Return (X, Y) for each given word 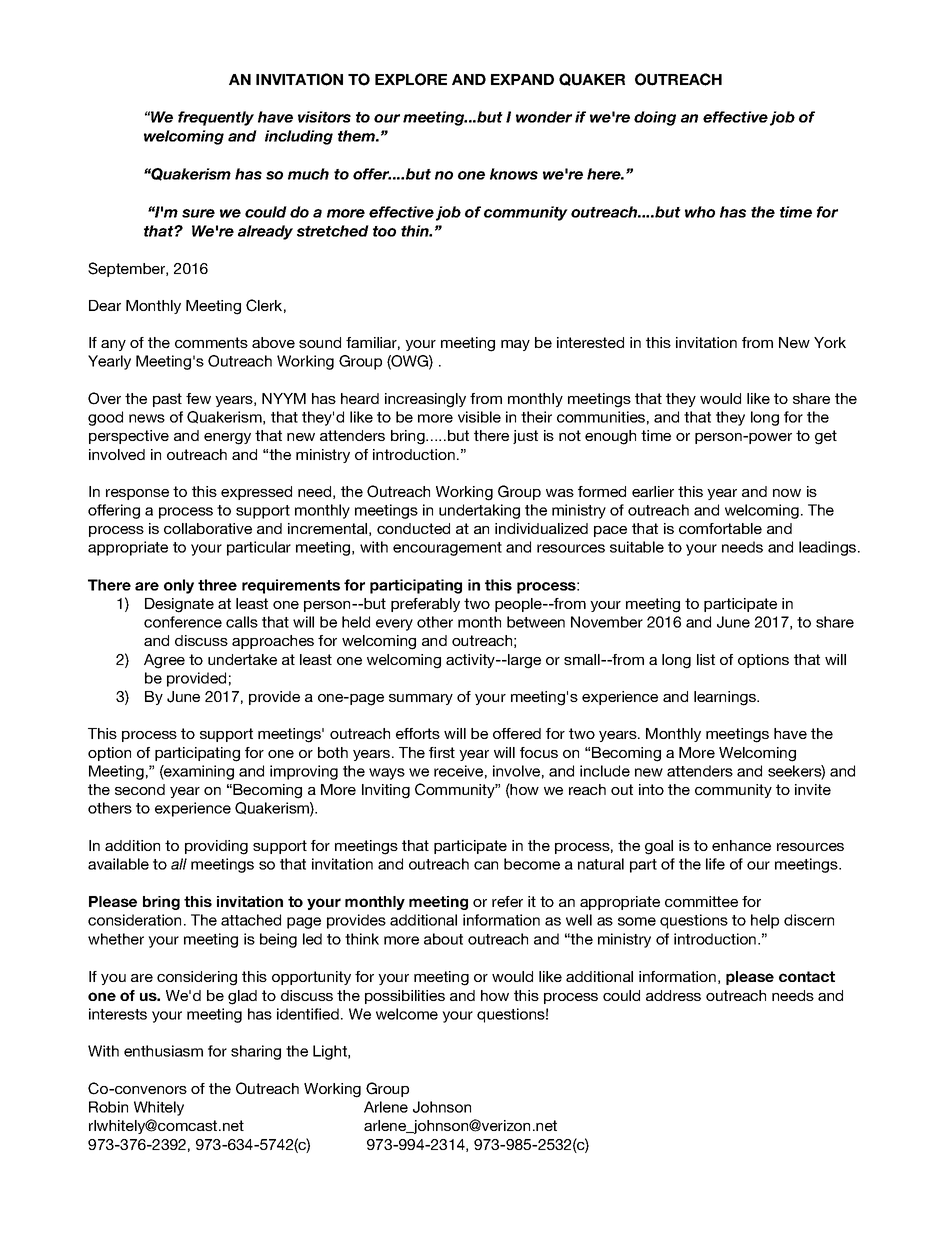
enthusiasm (163, 1051)
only (179, 586)
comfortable (720, 528)
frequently (216, 118)
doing (655, 118)
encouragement (447, 549)
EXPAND (522, 79)
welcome (407, 1014)
